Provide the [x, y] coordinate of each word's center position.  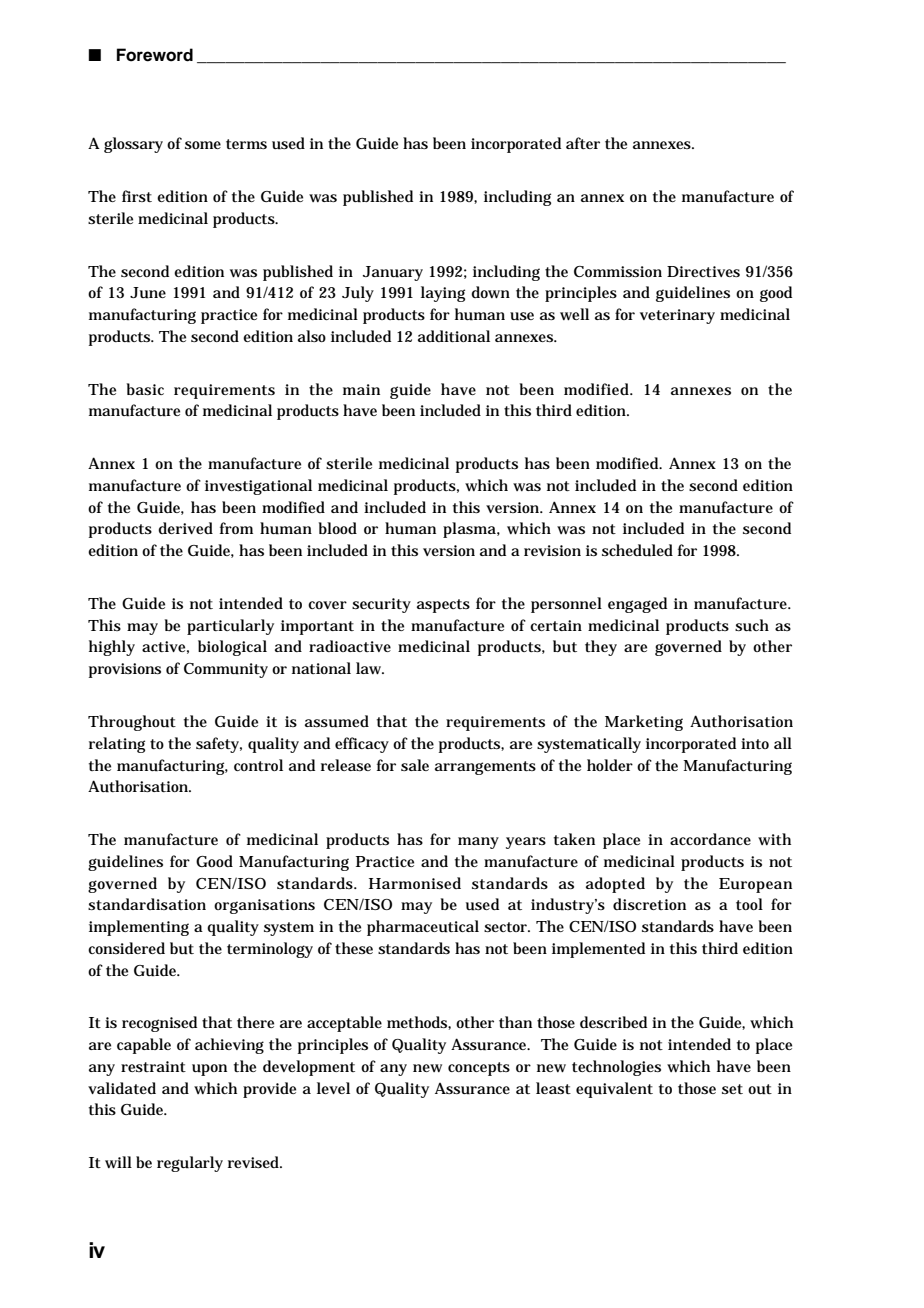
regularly [190, 1164]
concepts [479, 1069]
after [583, 143]
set [732, 1089]
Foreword [155, 55]
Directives [703, 271]
